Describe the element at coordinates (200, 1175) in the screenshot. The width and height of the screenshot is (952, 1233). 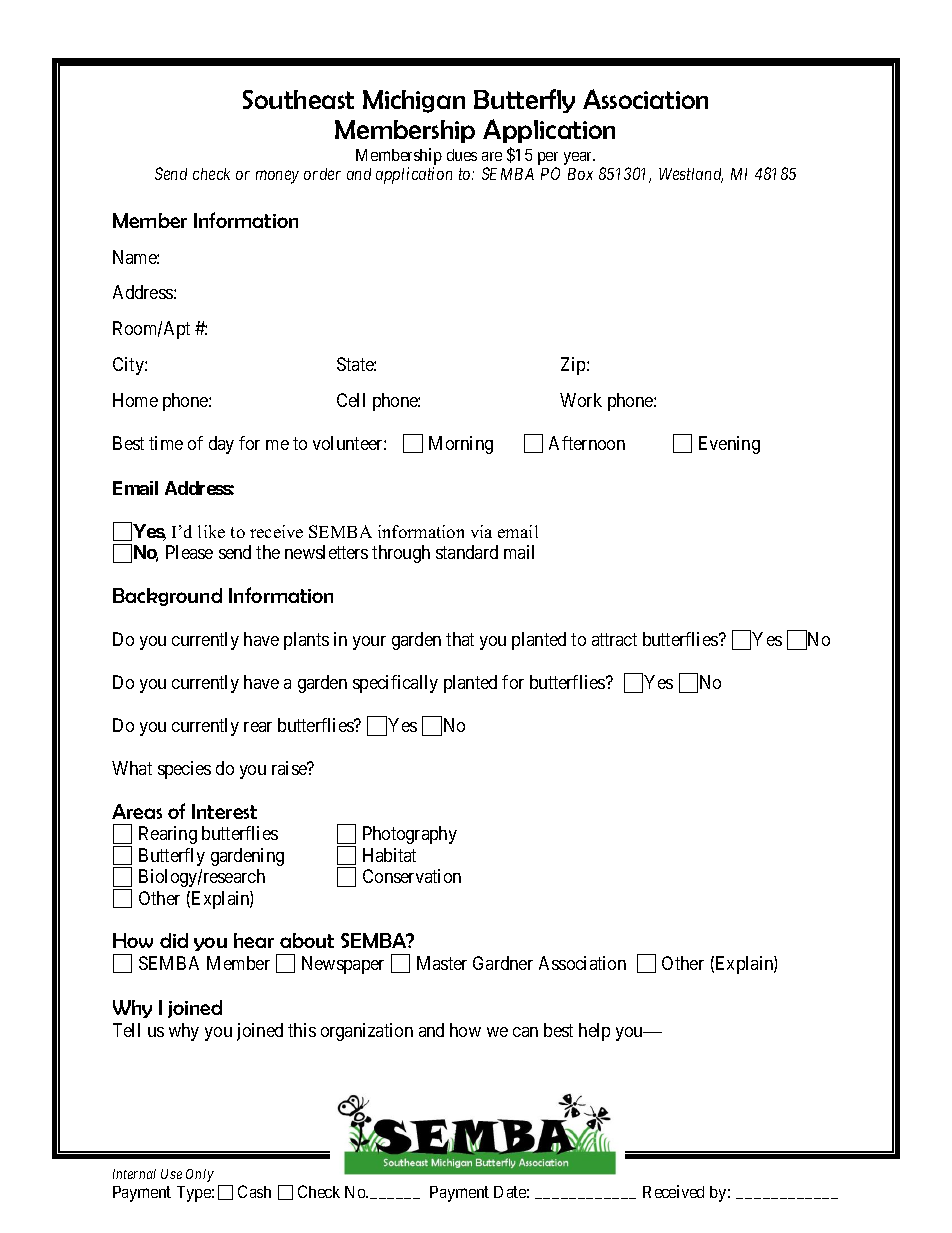
I see `Only` at that location.
